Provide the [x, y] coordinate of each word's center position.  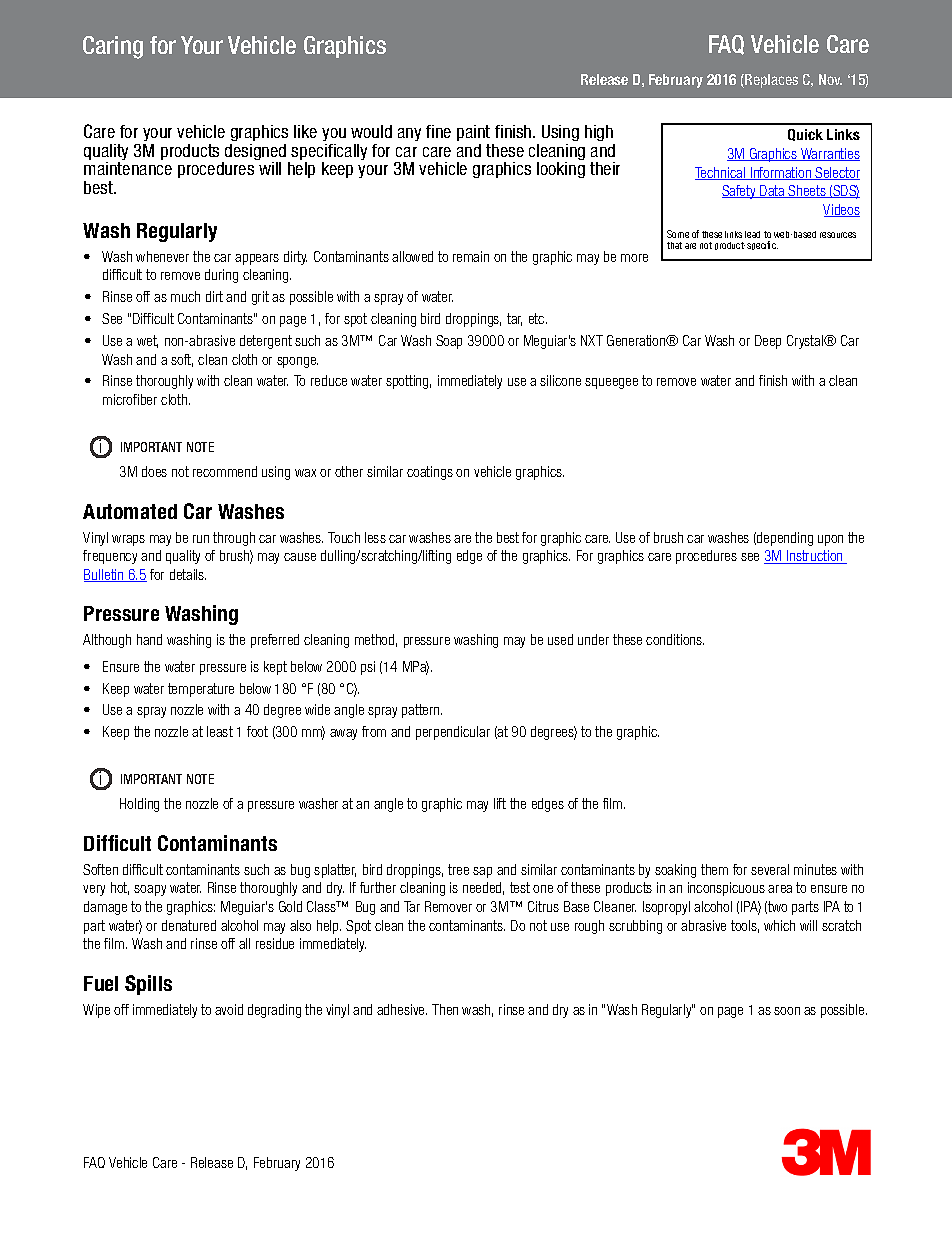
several [770, 869]
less [375, 537]
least [220, 731]
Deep [768, 342]
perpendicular [453, 733]
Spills [148, 985]
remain [471, 256]
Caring [113, 47]
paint [473, 133]
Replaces [770, 81]
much [185, 296]
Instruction [815, 557]
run [201, 539]
